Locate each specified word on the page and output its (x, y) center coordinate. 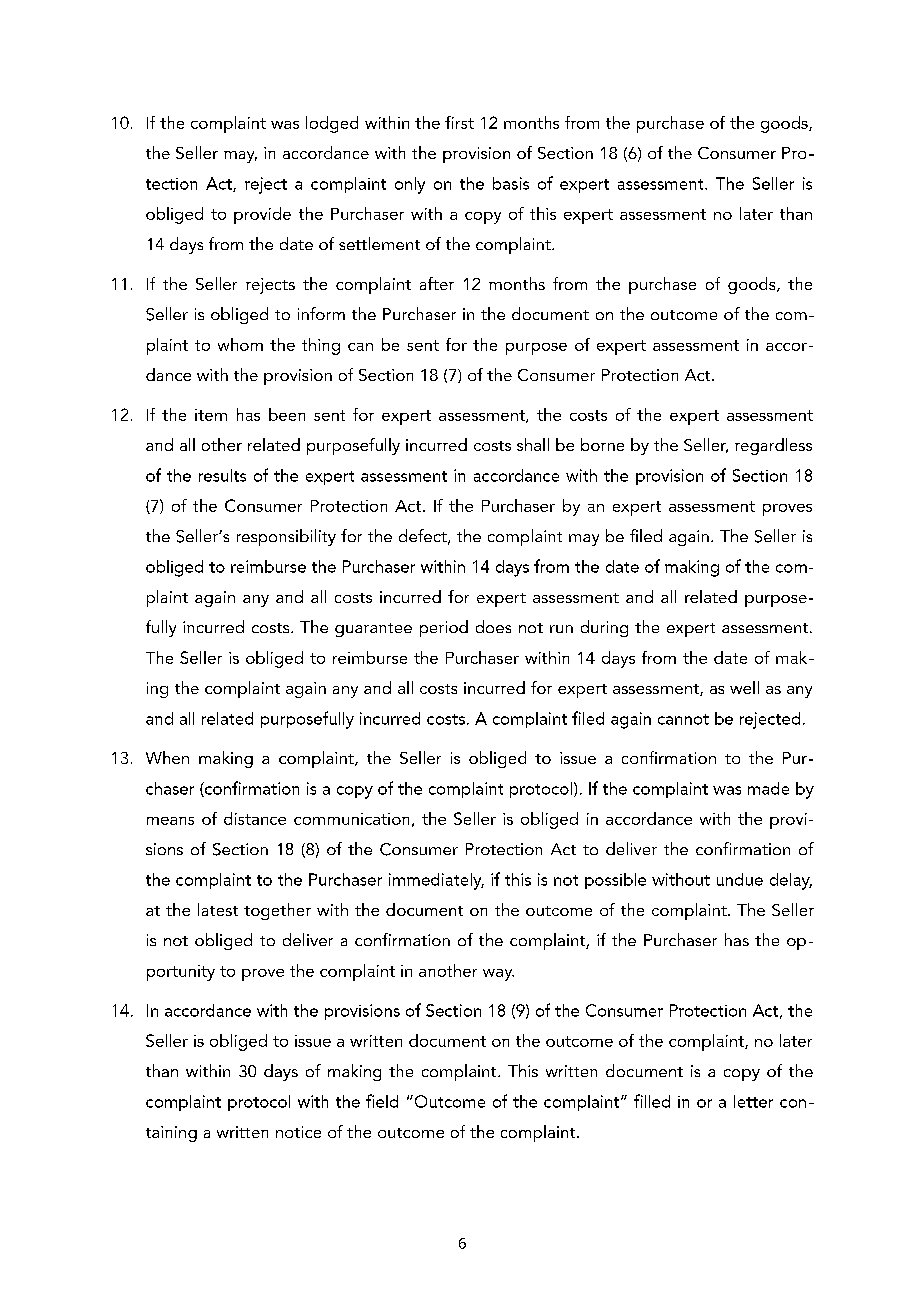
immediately (436, 881)
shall (533, 444)
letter (753, 1101)
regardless (773, 446)
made (768, 788)
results (222, 475)
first (459, 122)
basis (511, 183)
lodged (332, 124)
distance (255, 818)
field (382, 1101)
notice (298, 1132)
